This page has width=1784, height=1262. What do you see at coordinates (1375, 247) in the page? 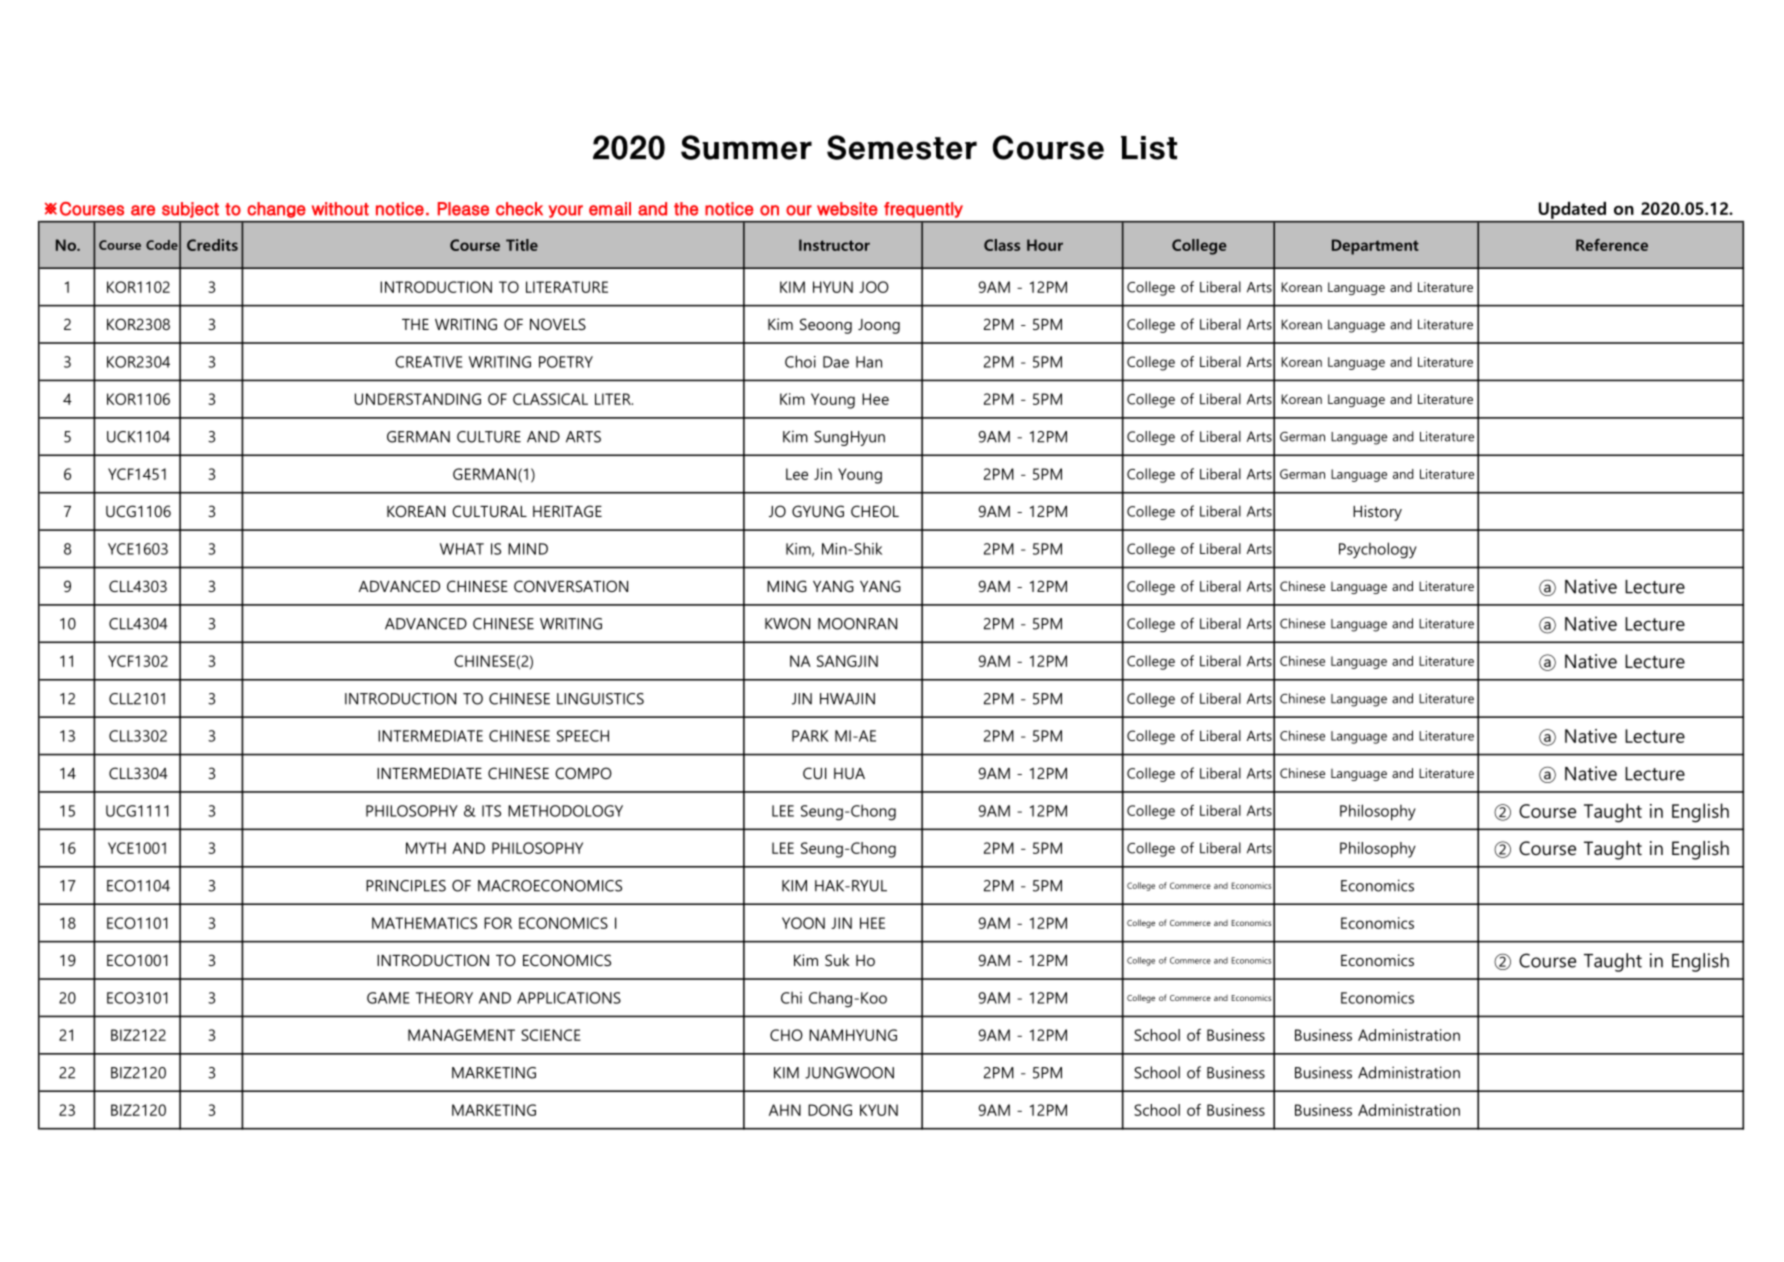
I see `Department` at bounding box center [1375, 247].
